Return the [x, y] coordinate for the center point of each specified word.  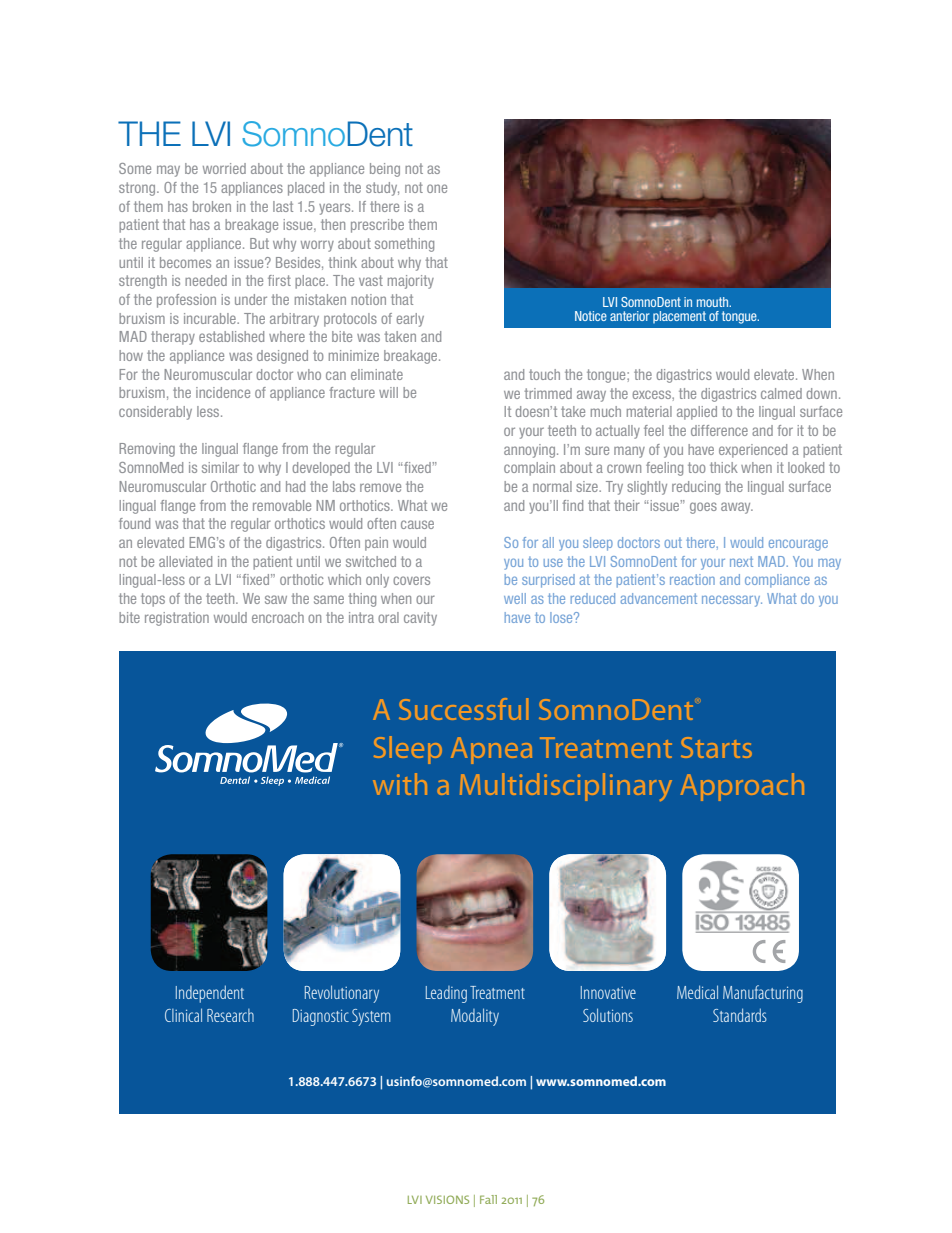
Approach [742, 787]
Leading [446, 994]
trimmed [548, 393]
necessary [732, 601]
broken [212, 206]
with [400, 784]
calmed [781, 393]
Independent [210, 994]
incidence [223, 392]
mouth [714, 302]
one [437, 188]
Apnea [491, 750]
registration [177, 619]
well [515, 598]
